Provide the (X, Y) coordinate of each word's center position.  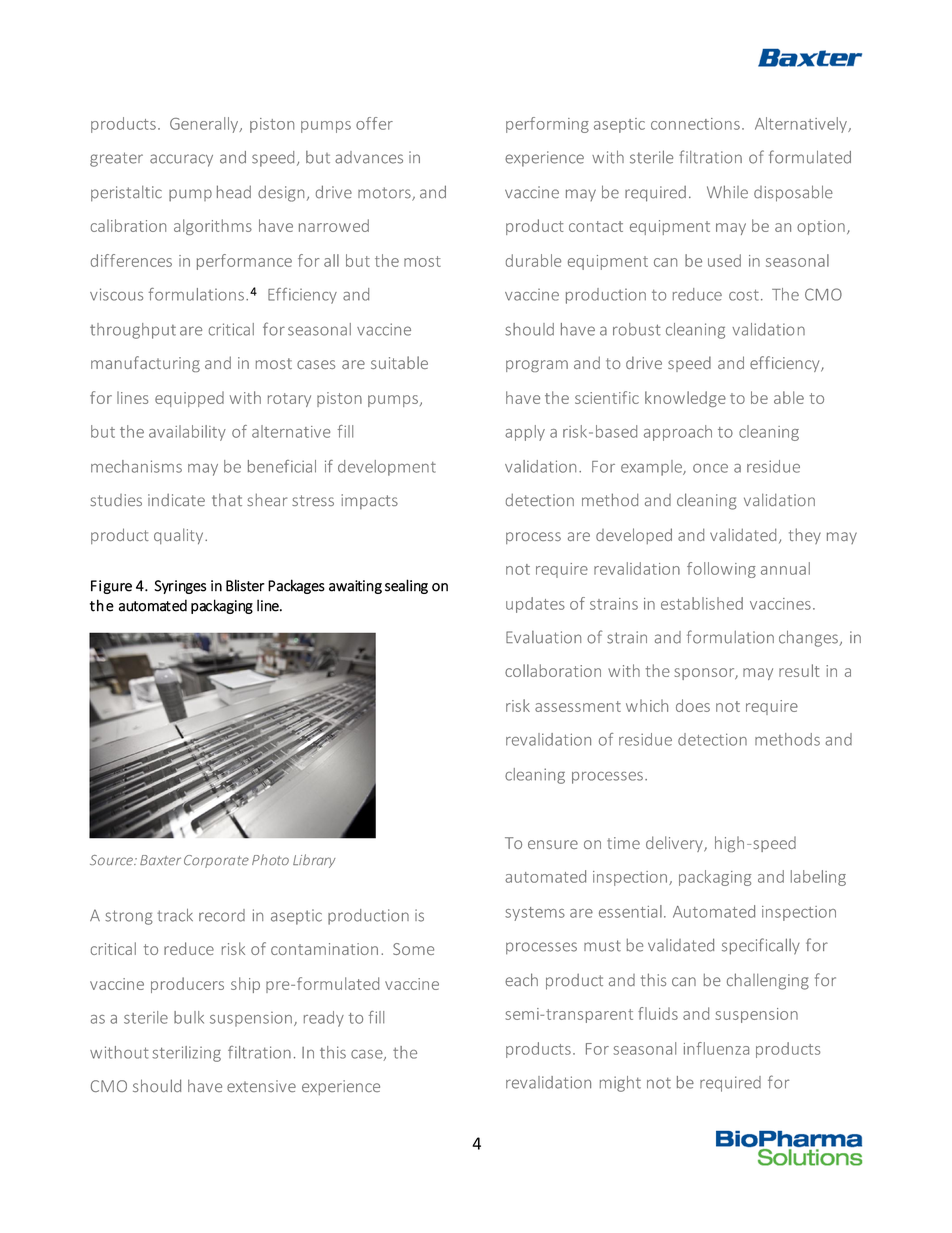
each (521, 979)
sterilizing (186, 1054)
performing (547, 125)
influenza (716, 1048)
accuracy (181, 160)
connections (695, 124)
